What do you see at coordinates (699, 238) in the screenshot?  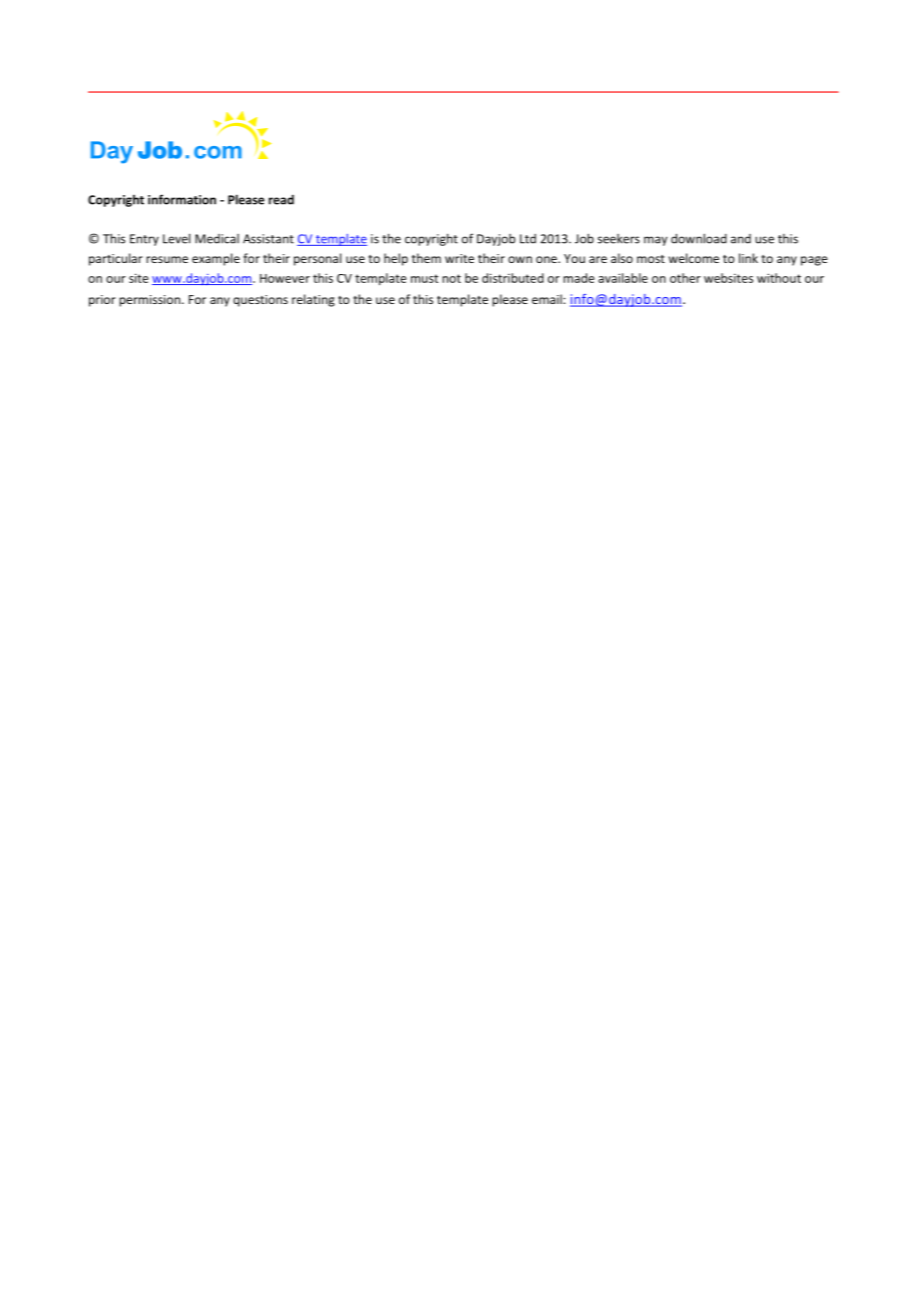 I see `download` at bounding box center [699, 238].
